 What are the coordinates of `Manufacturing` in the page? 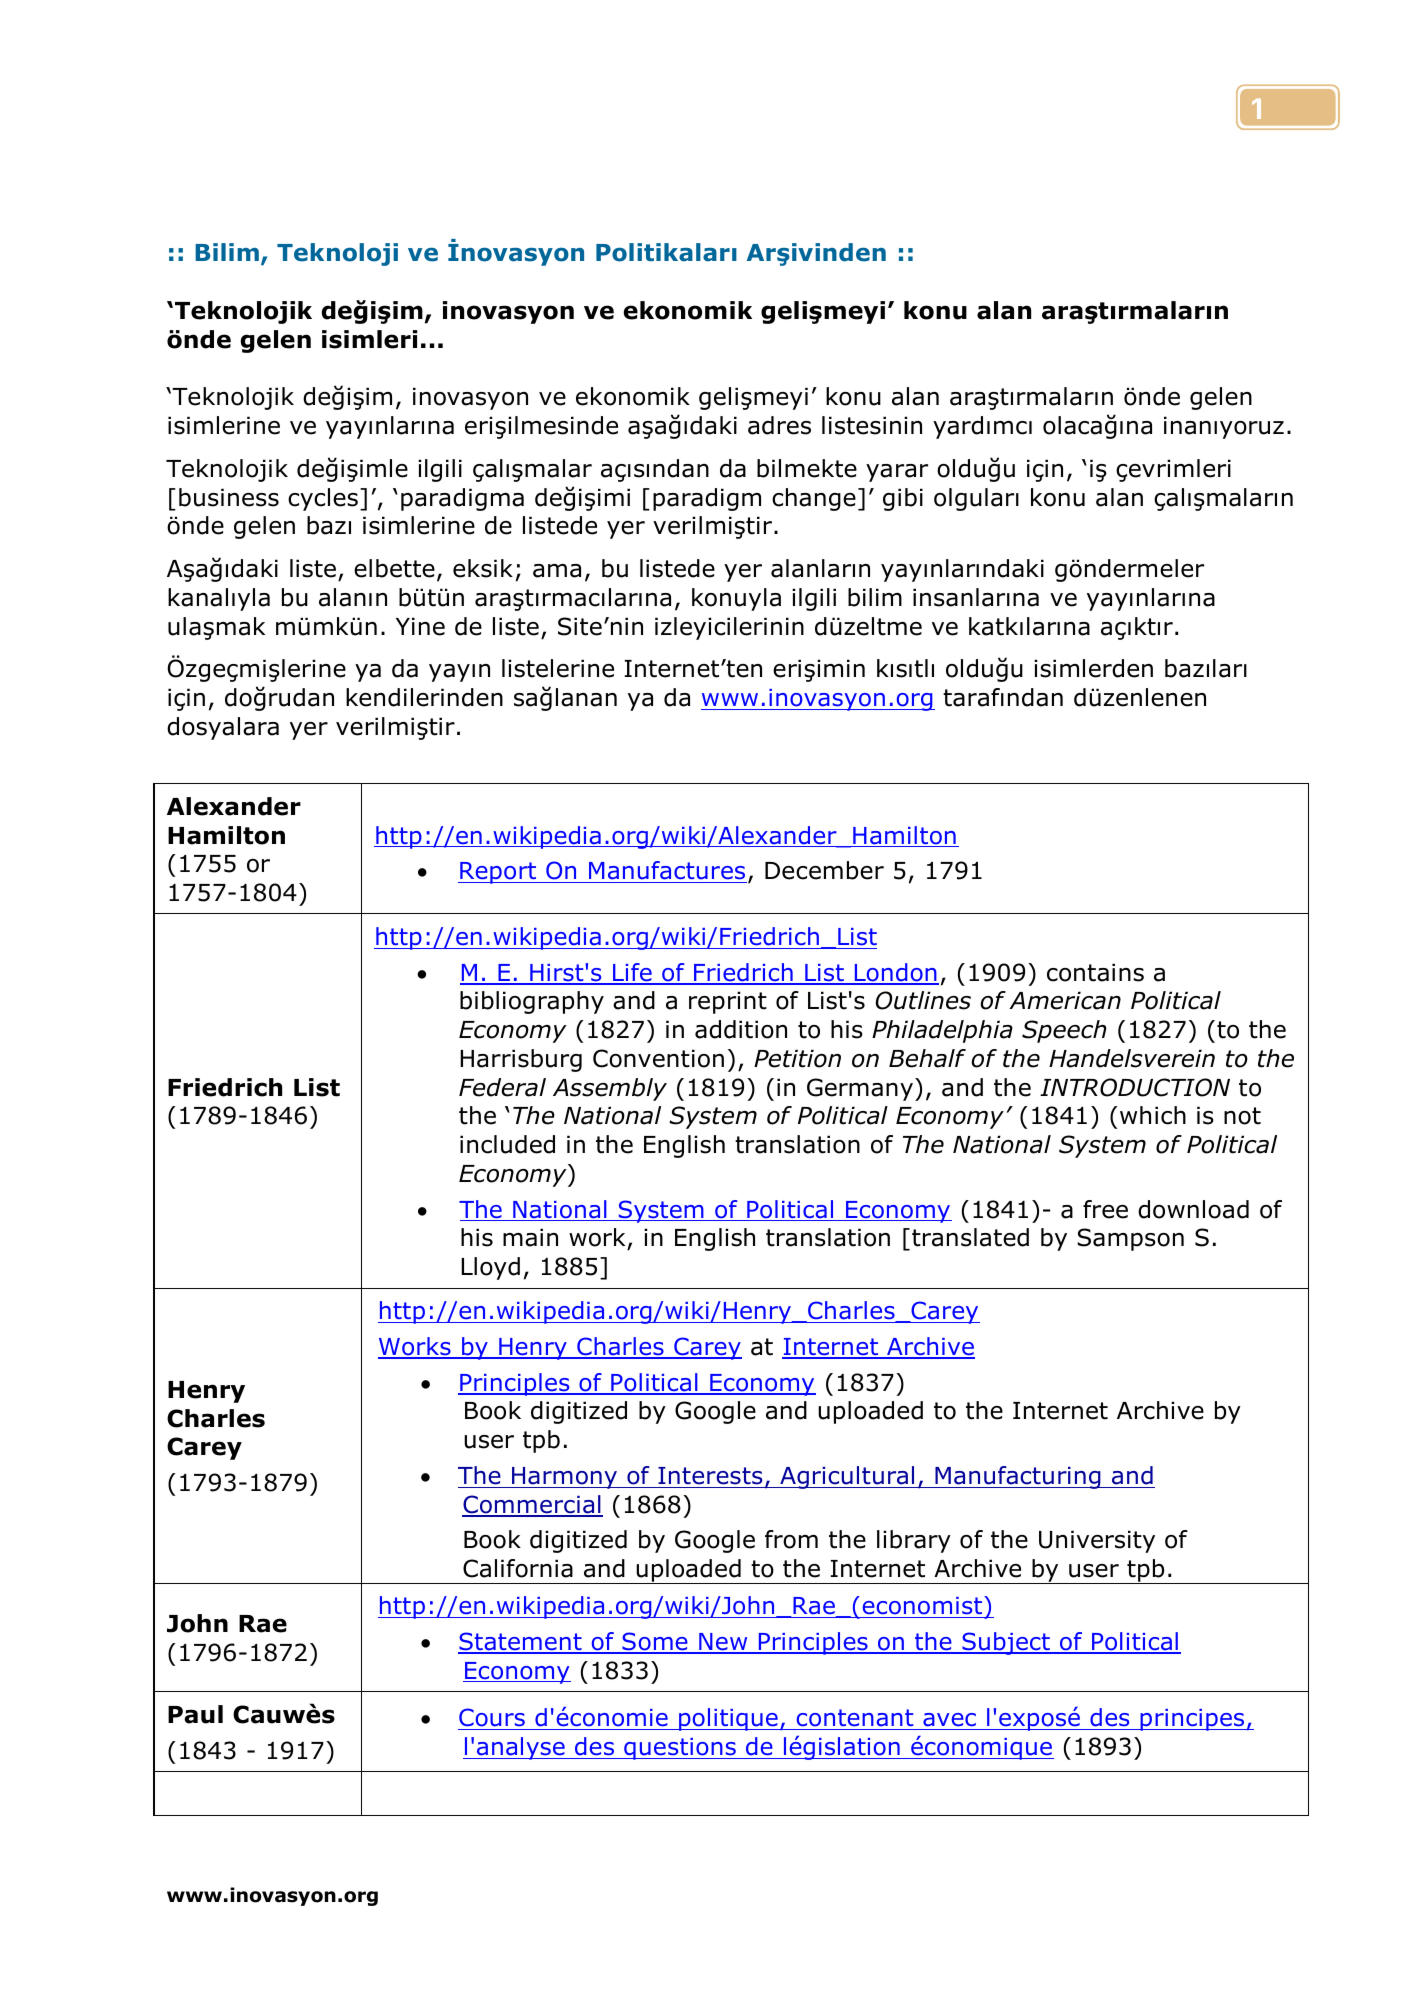 It's located at (1018, 1477).
